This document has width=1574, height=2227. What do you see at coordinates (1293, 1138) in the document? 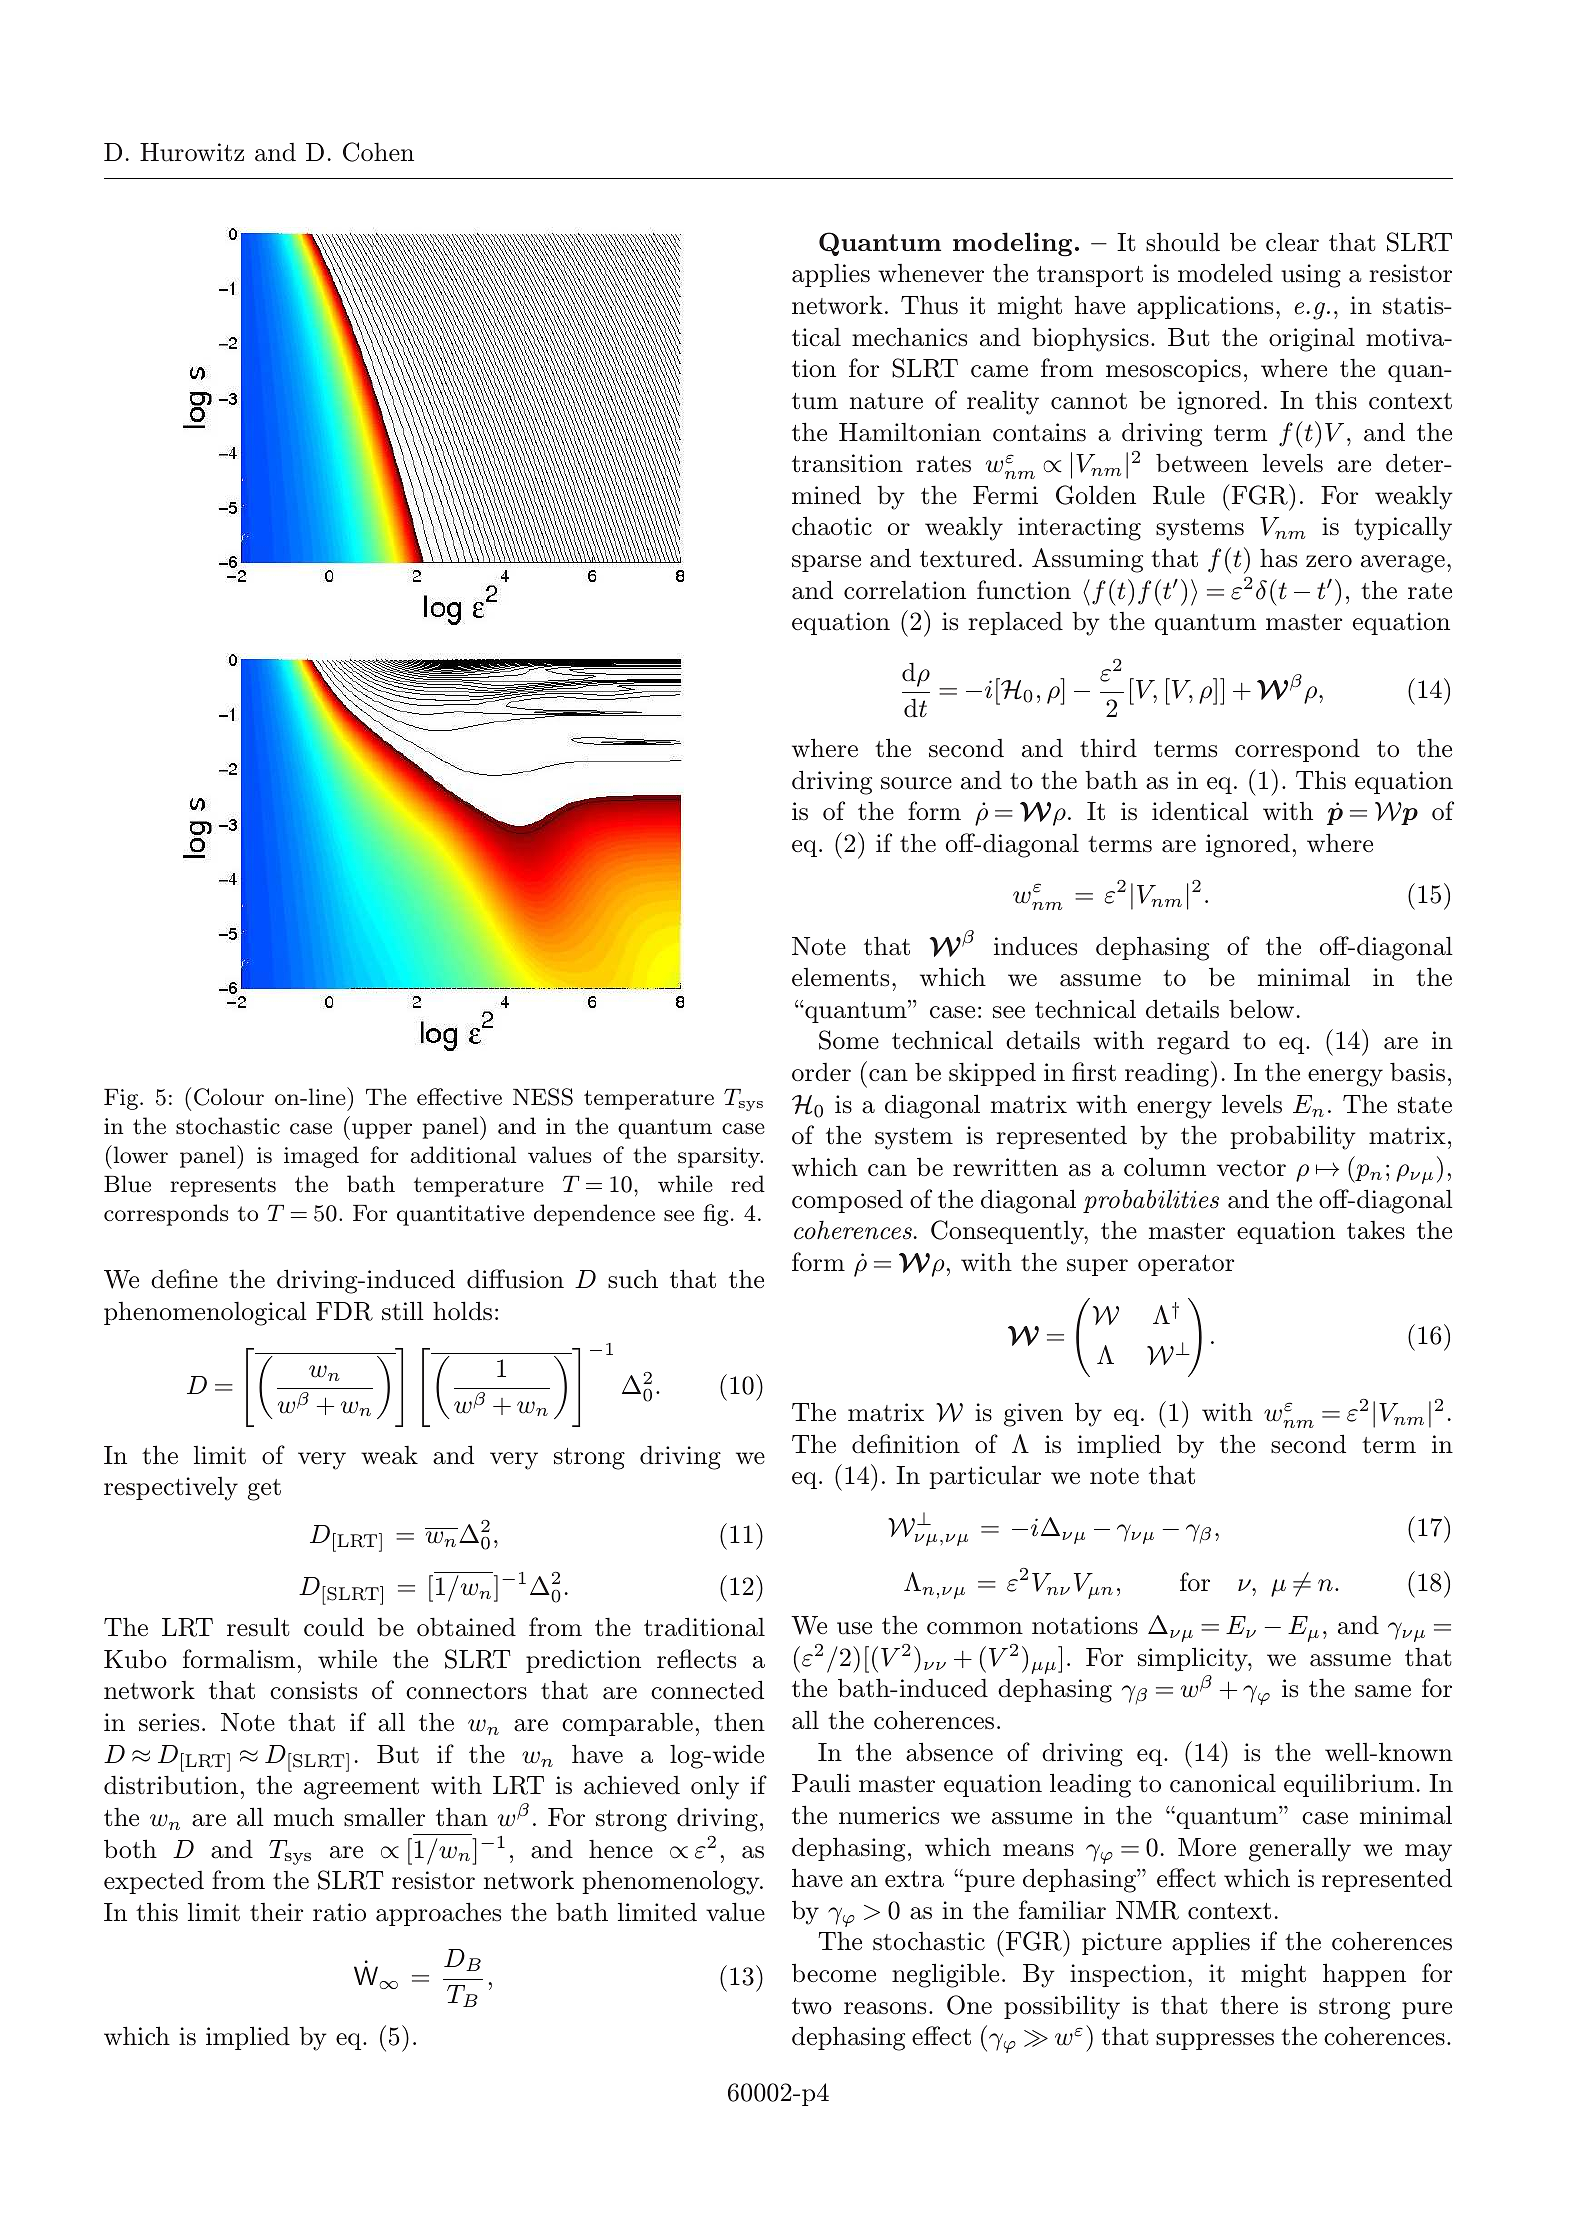
I see `probability` at bounding box center [1293, 1138].
